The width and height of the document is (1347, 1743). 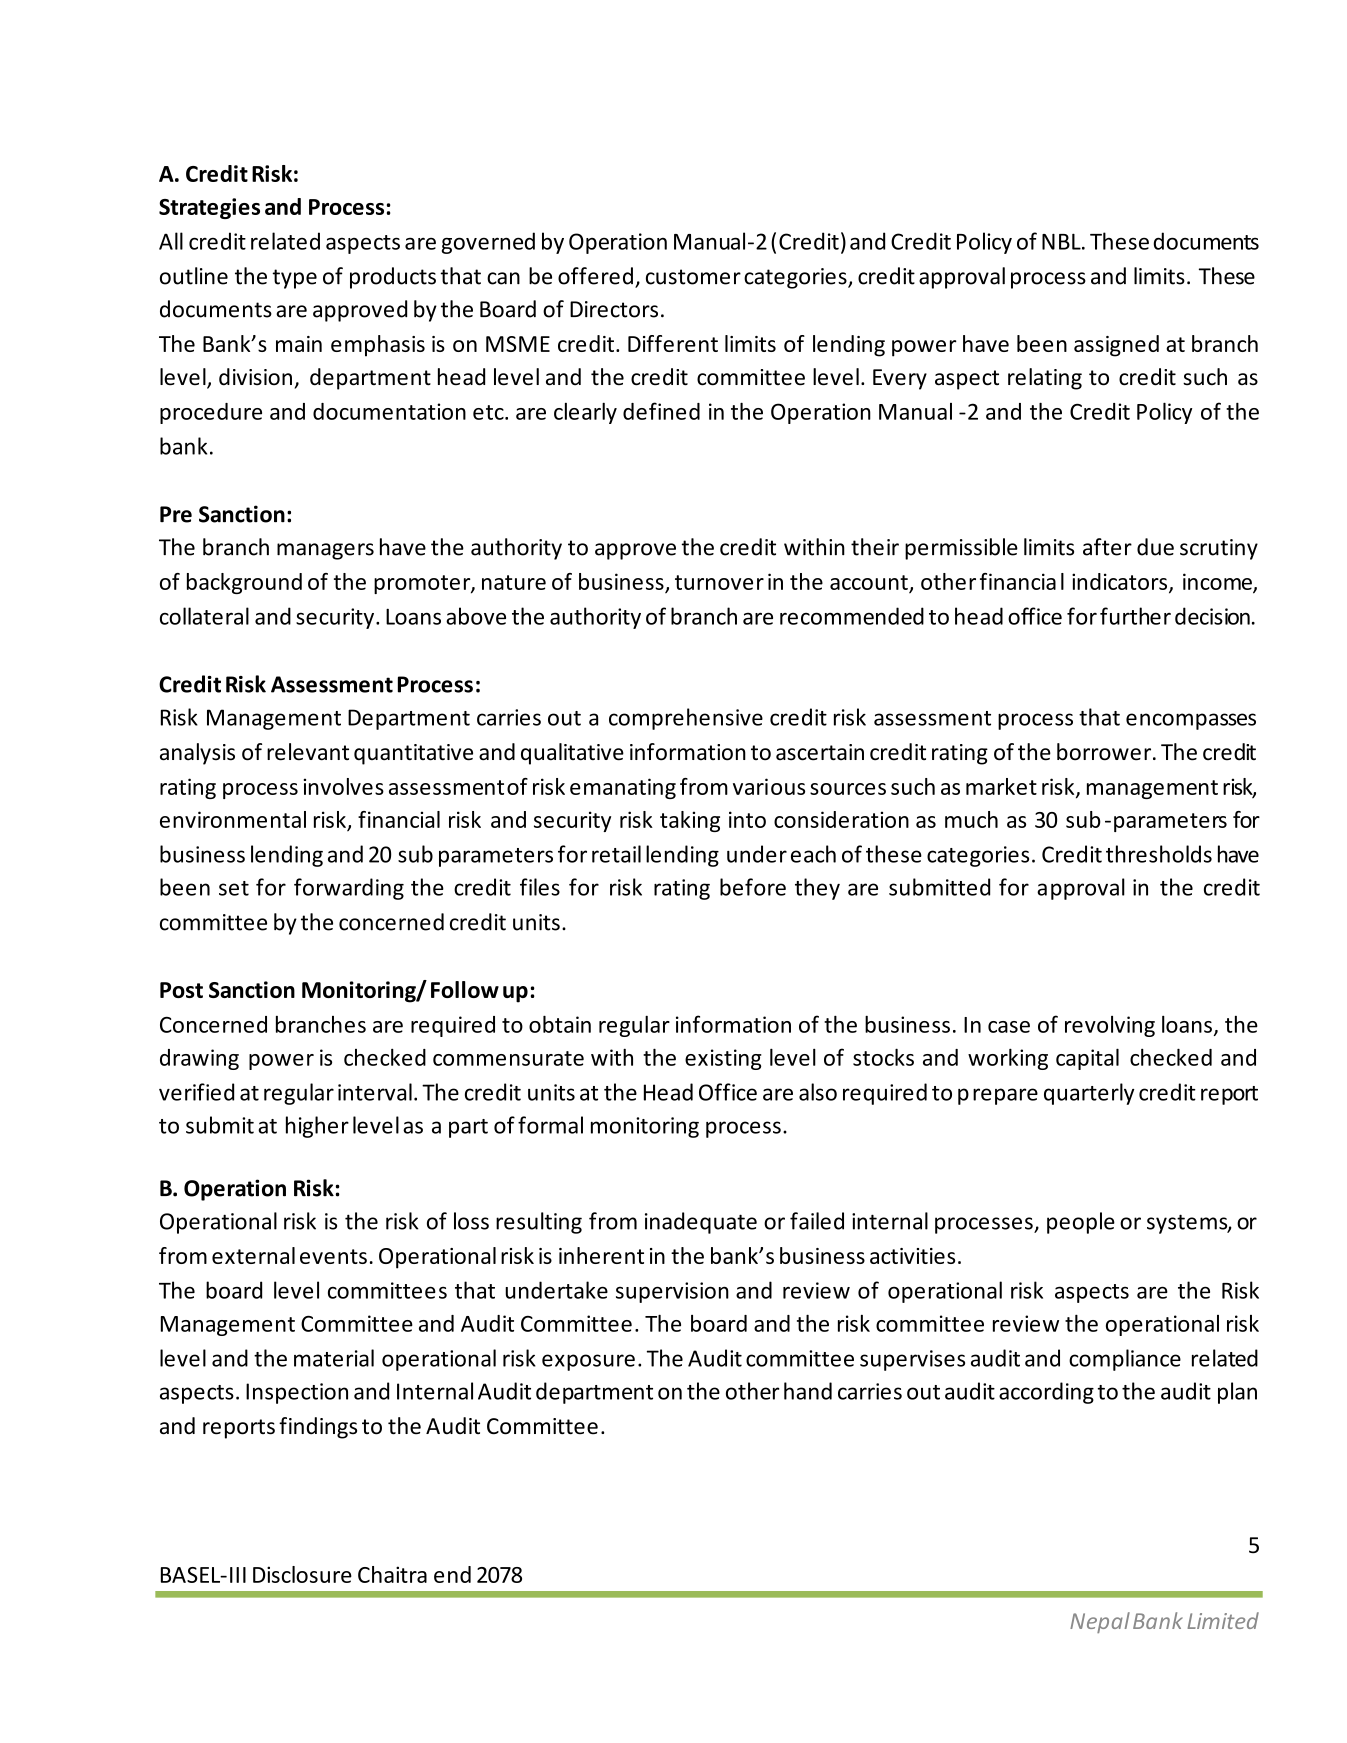 I want to click on relevant, so click(x=308, y=752).
